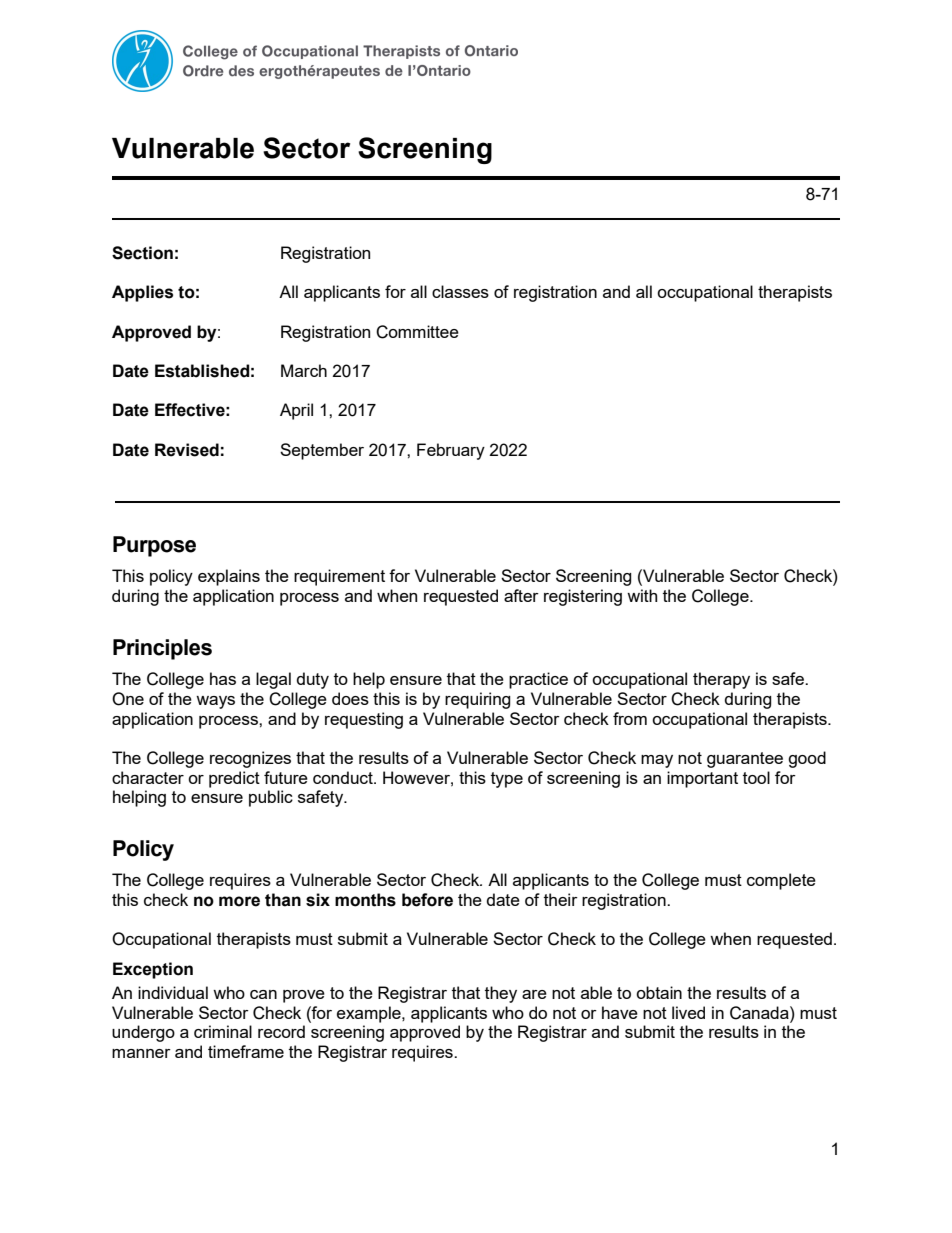 The height and width of the screenshot is (1233, 952). Describe the element at coordinates (501, 994) in the screenshot. I see `they` at that location.
